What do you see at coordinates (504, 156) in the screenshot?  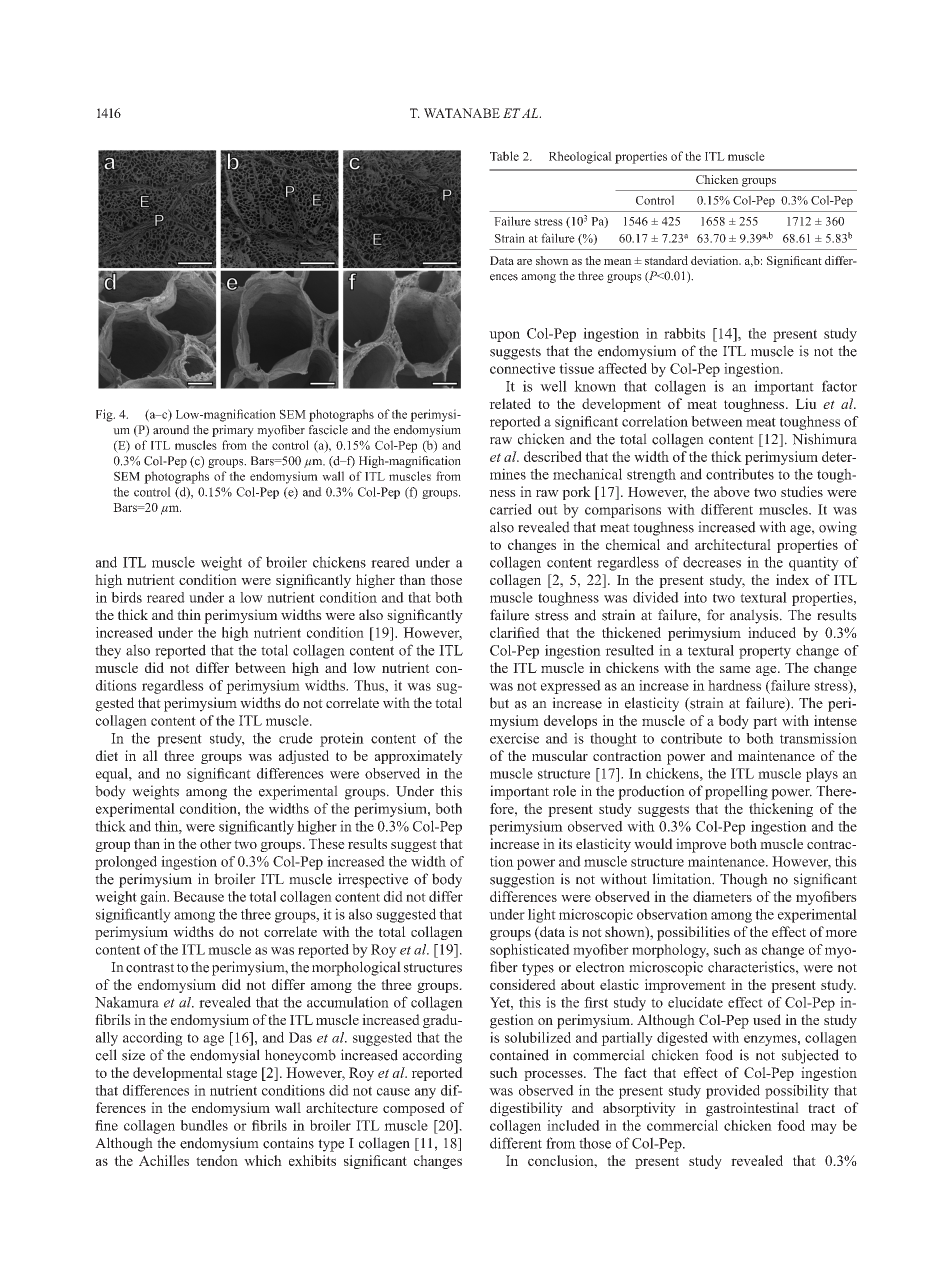 I see `Table` at bounding box center [504, 156].
